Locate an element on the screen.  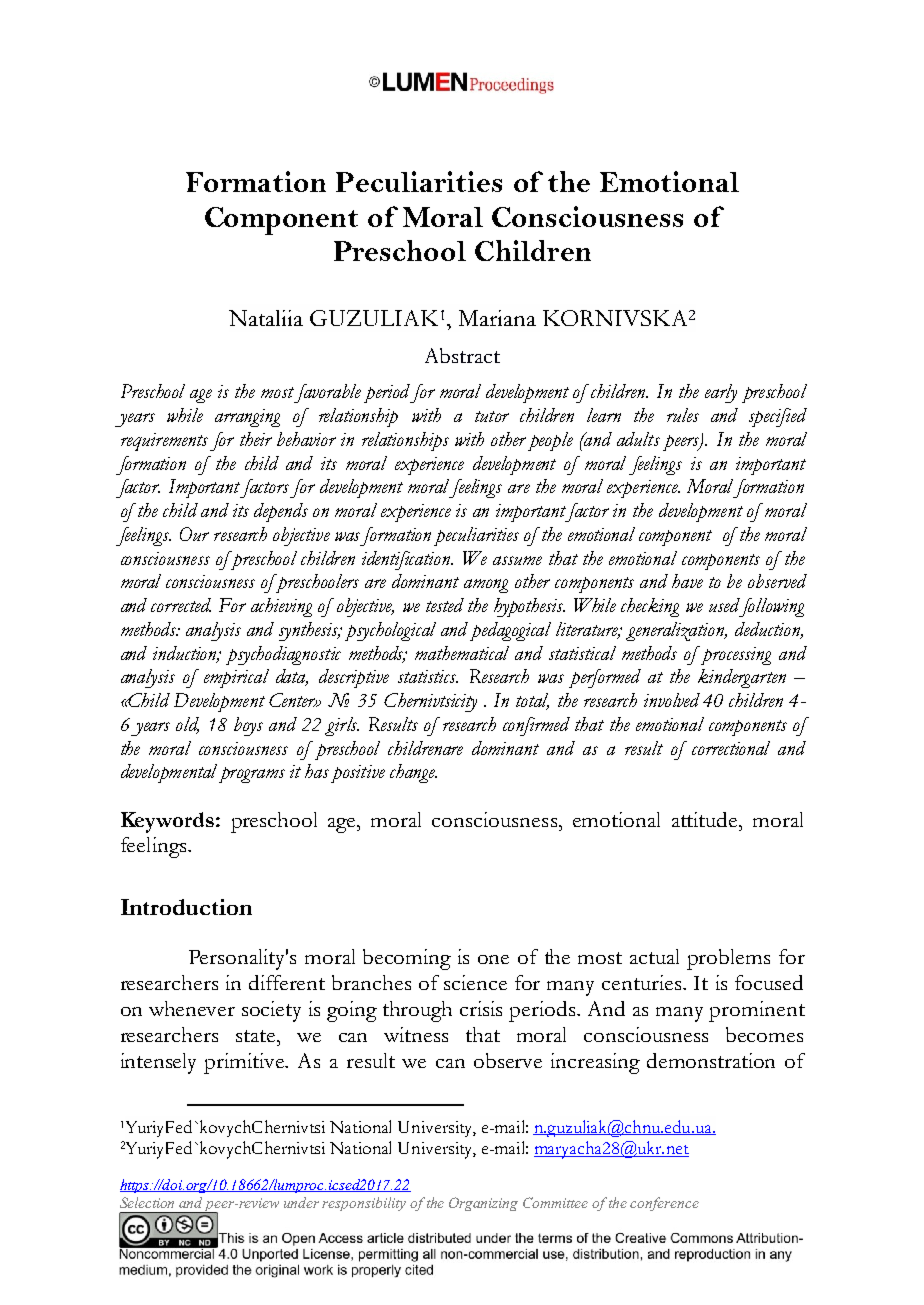
Selection is located at coordinates (147, 1202).
